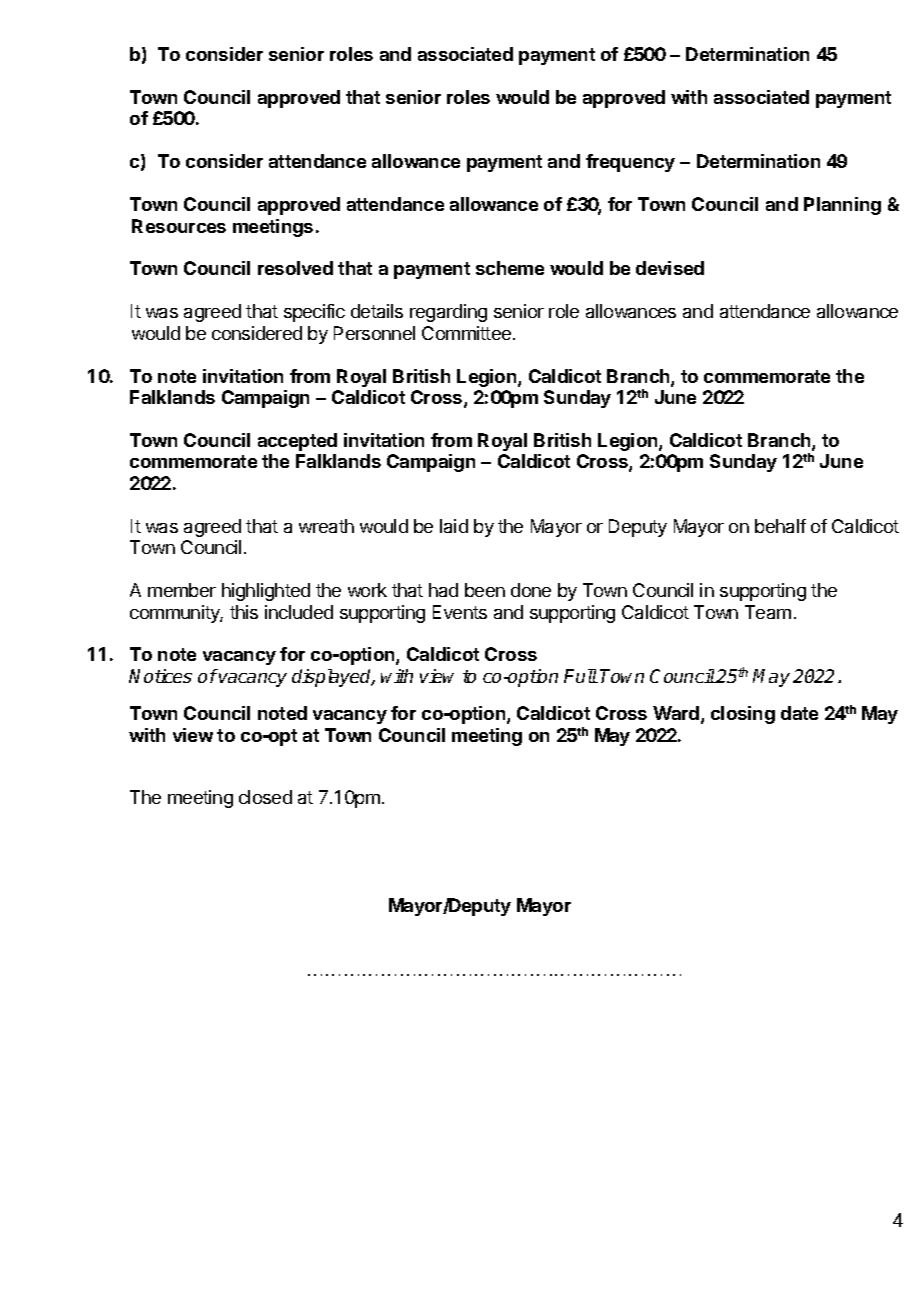  Describe the element at coordinates (630, 163) in the page. I see `frequency` at that location.
